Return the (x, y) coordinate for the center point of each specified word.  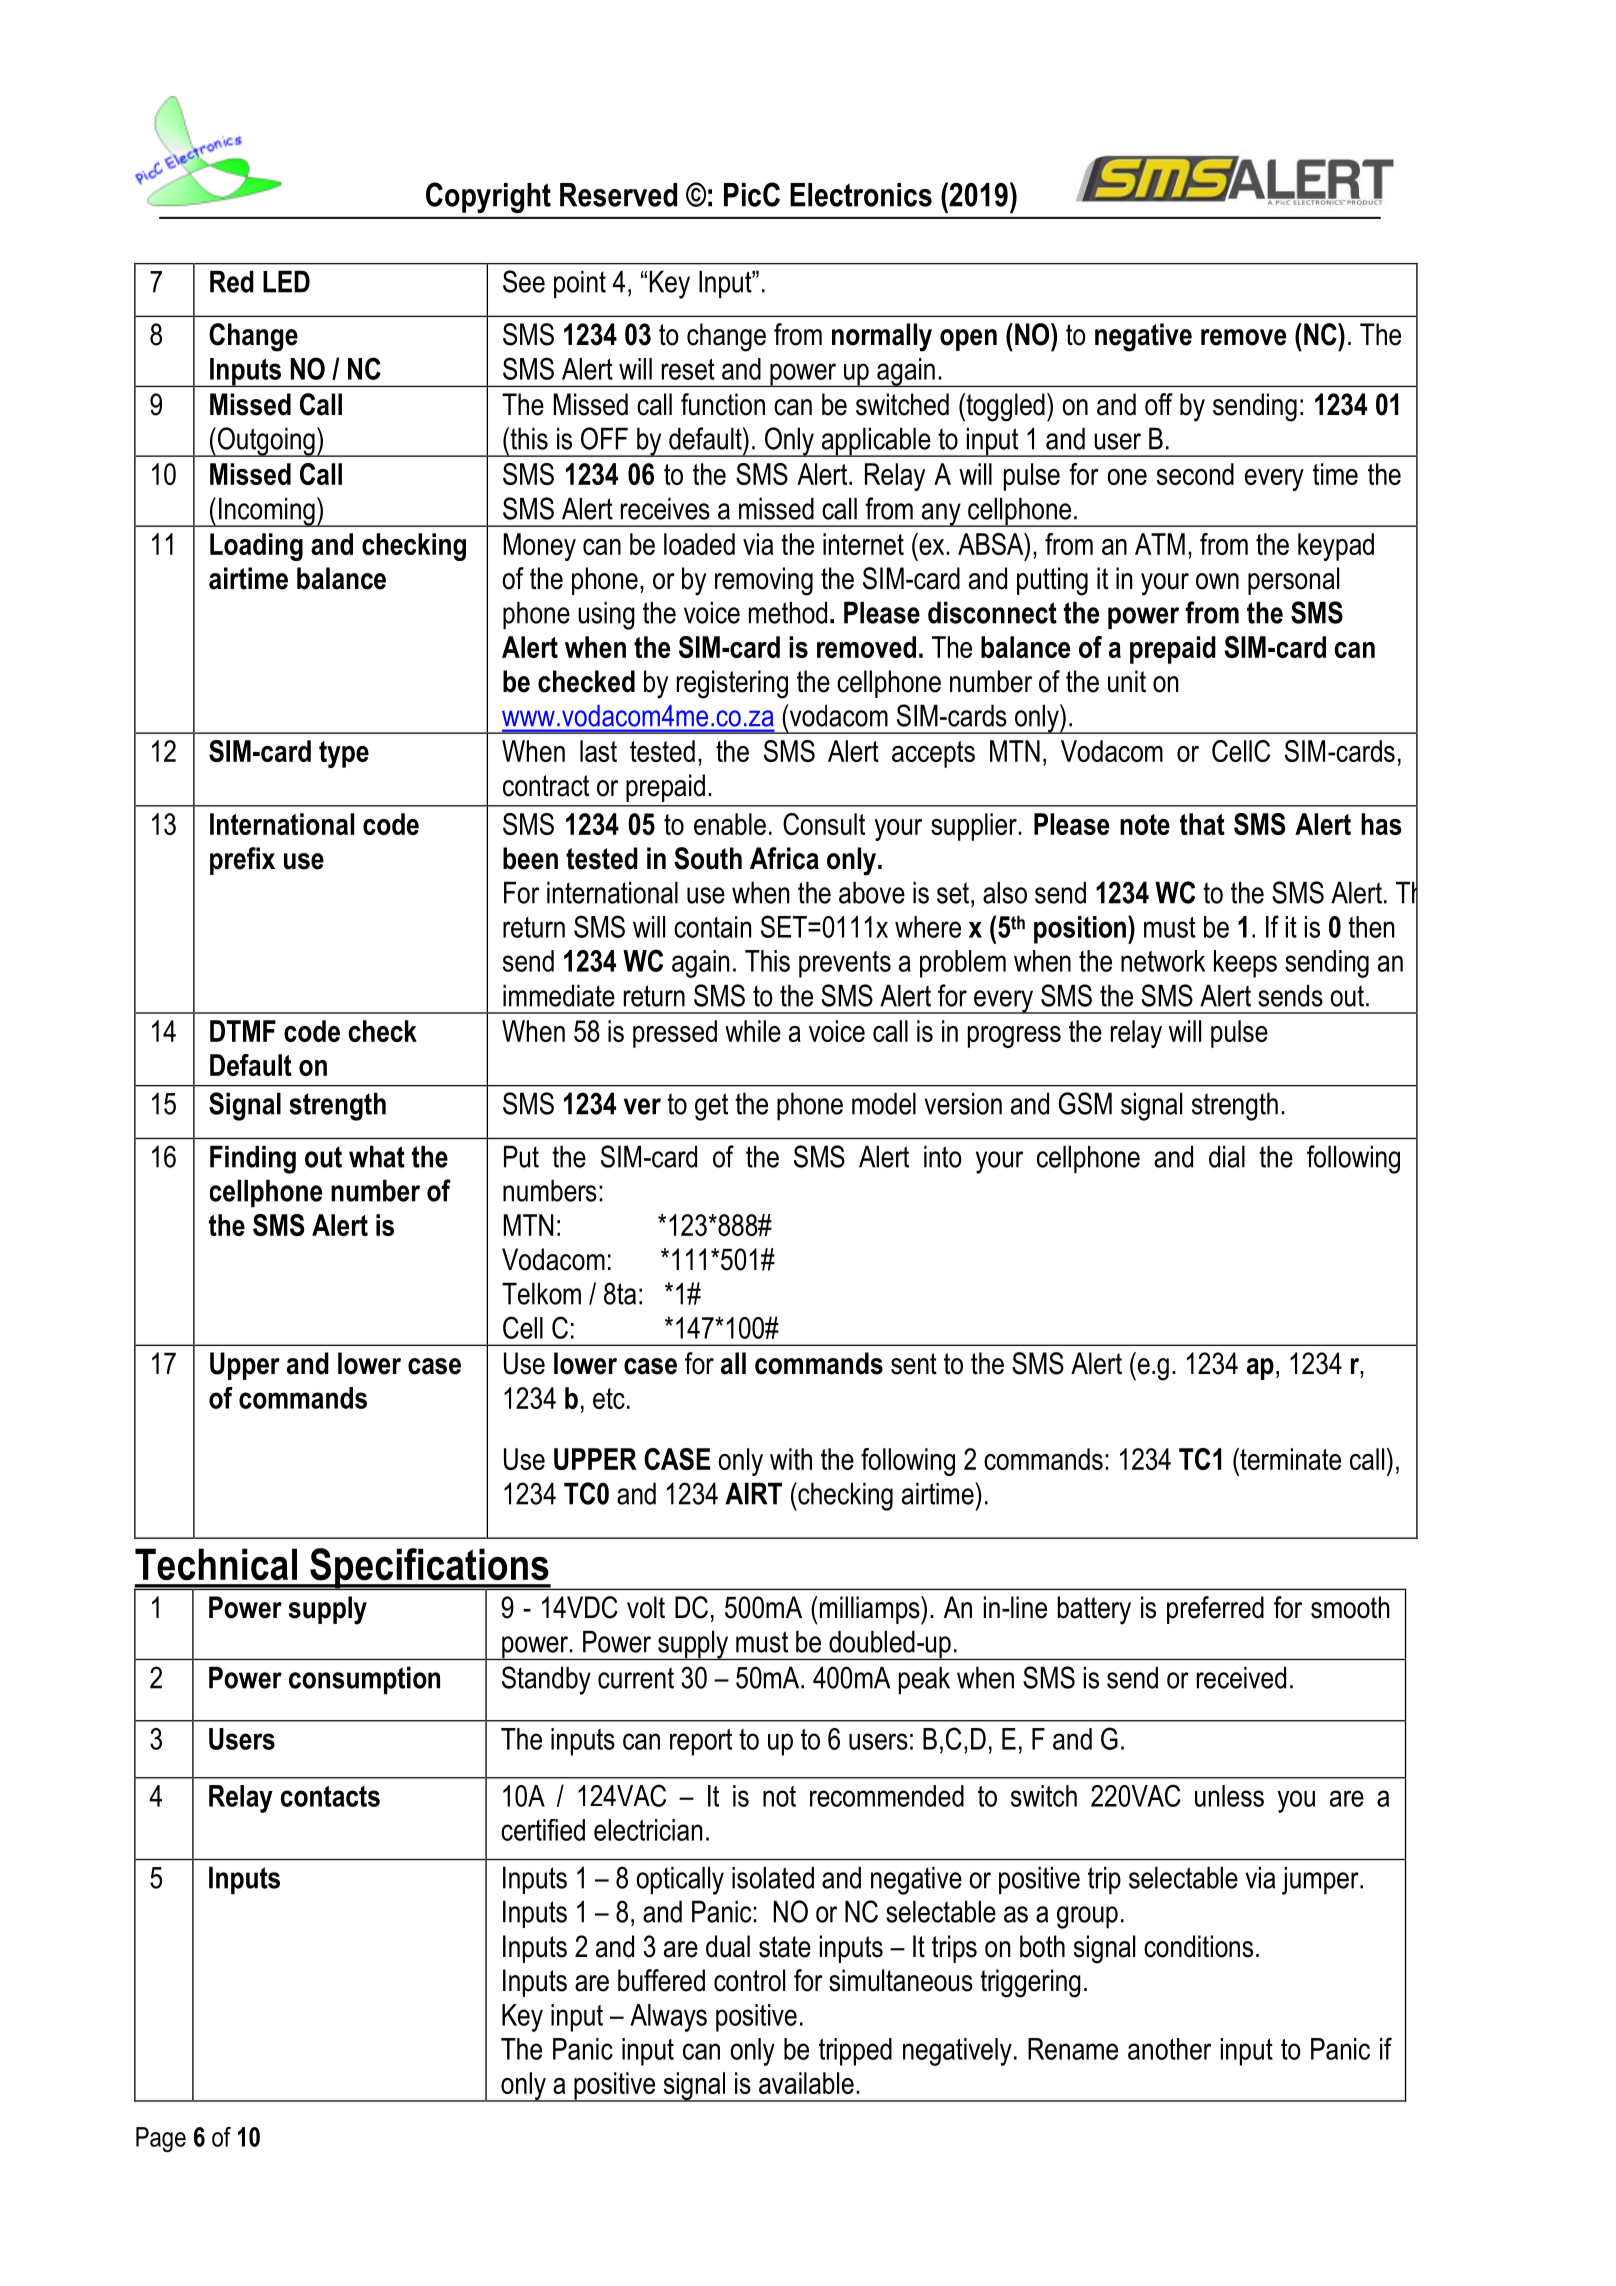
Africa (784, 858)
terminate (1289, 1459)
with (791, 1459)
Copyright (488, 197)
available (806, 2083)
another (1169, 2049)
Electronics (861, 195)
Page (161, 2139)
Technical (216, 1564)
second (1195, 474)
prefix (242, 861)
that (1202, 824)
